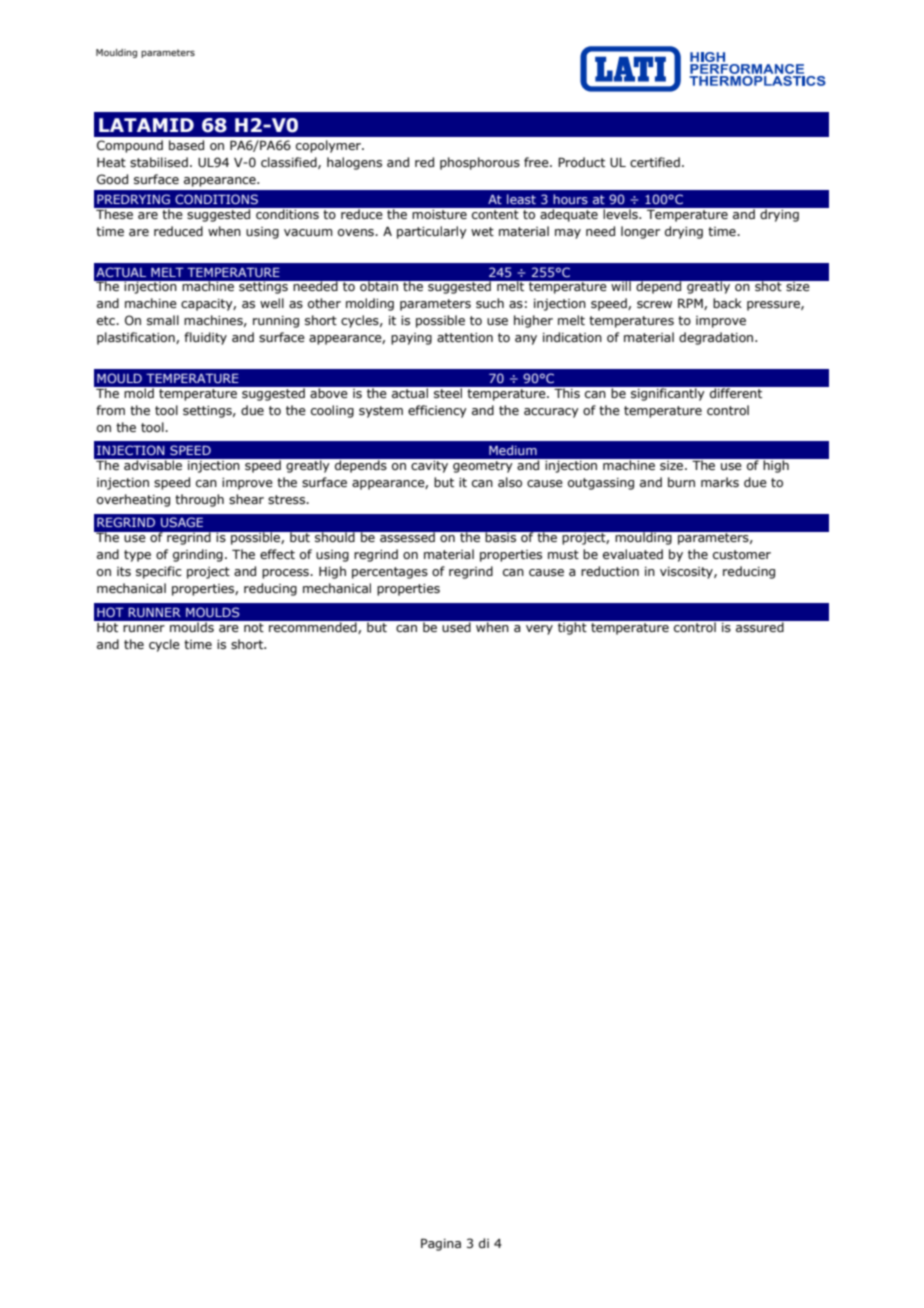  What do you see at coordinates (687, 573) in the screenshot?
I see `viscosity` at bounding box center [687, 573].
